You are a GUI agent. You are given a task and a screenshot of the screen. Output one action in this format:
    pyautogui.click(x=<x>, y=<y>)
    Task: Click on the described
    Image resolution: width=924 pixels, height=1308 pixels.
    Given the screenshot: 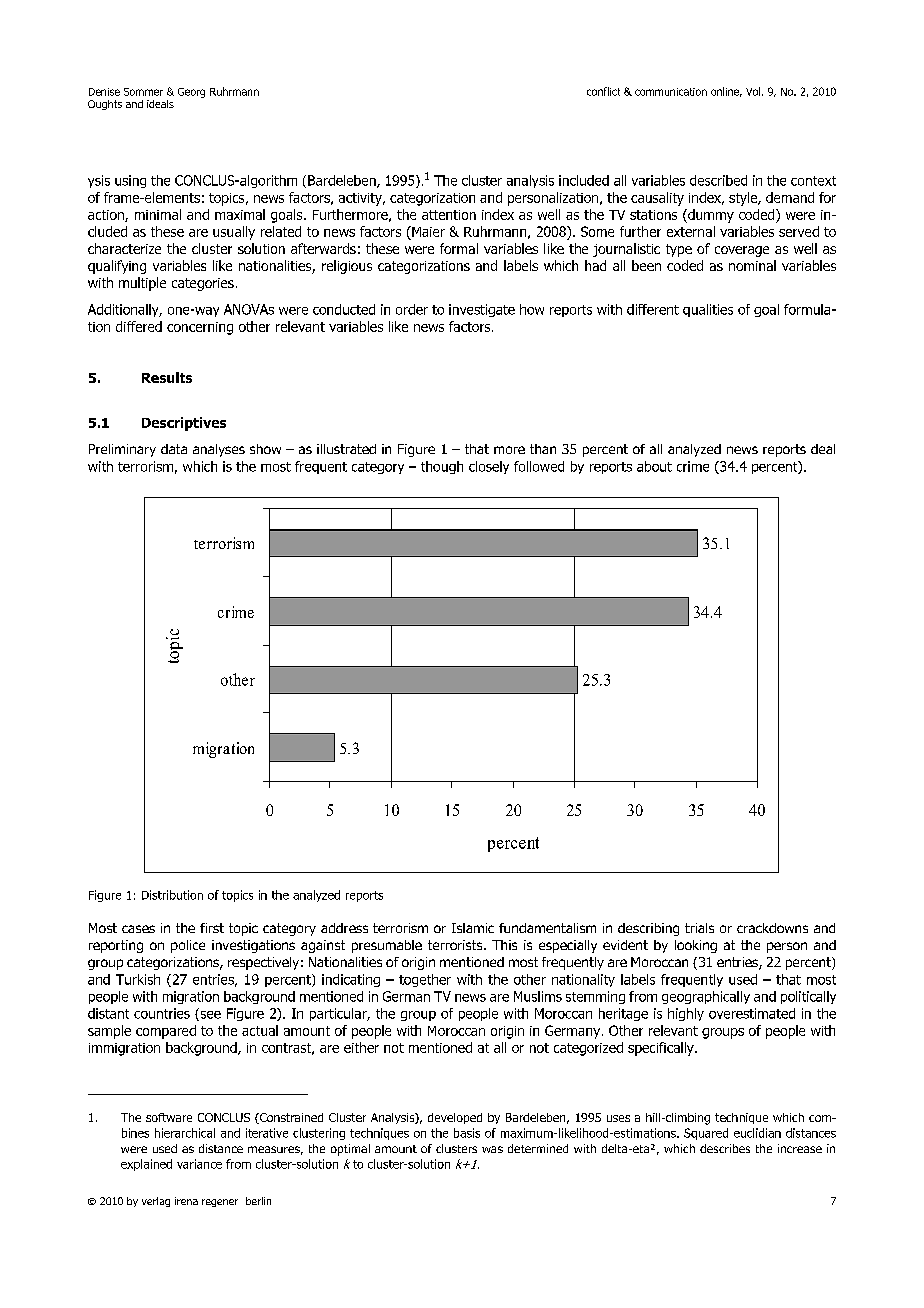 What is the action you would take?
    pyautogui.click(x=718, y=180)
